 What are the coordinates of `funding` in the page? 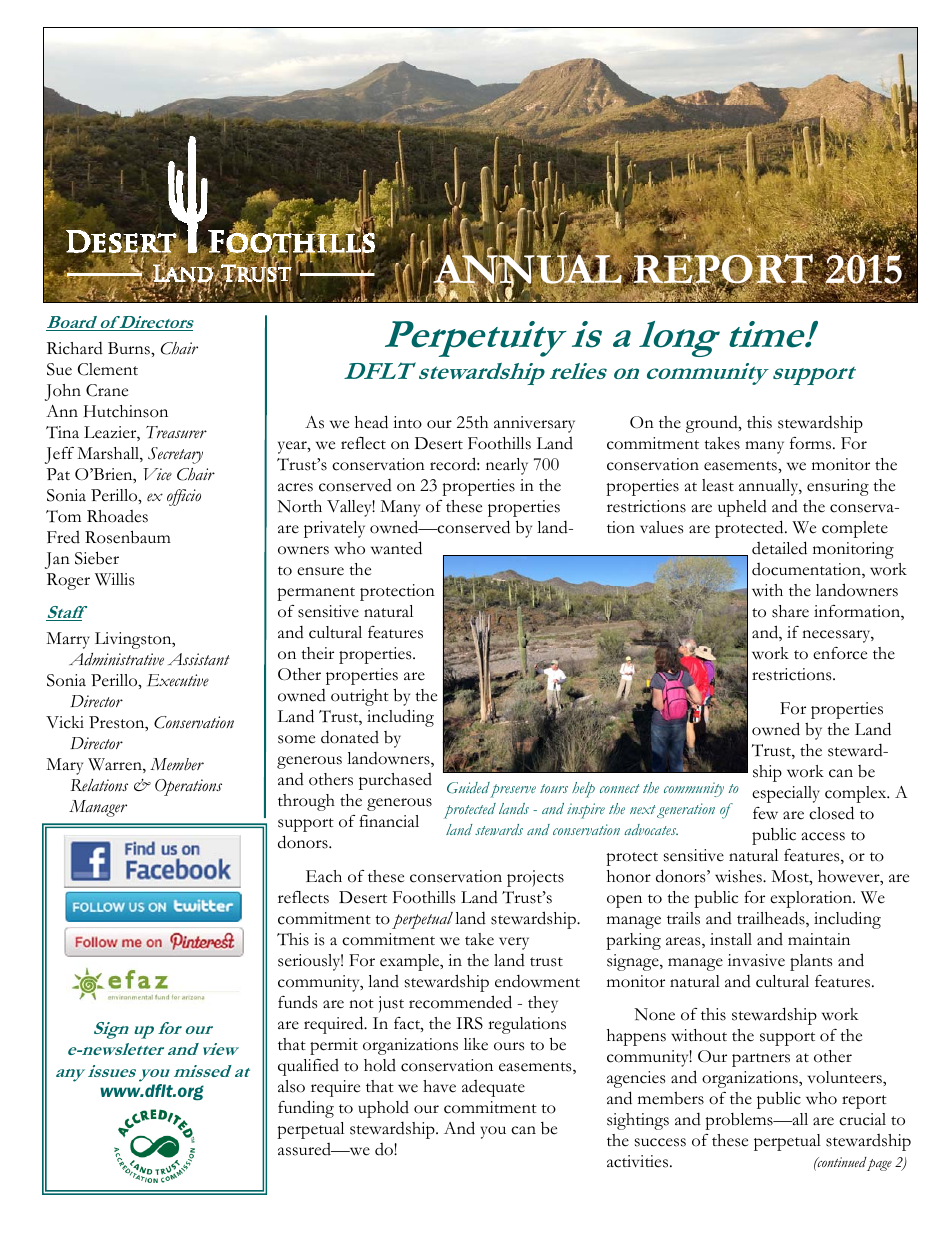 It's located at (306, 1109).
